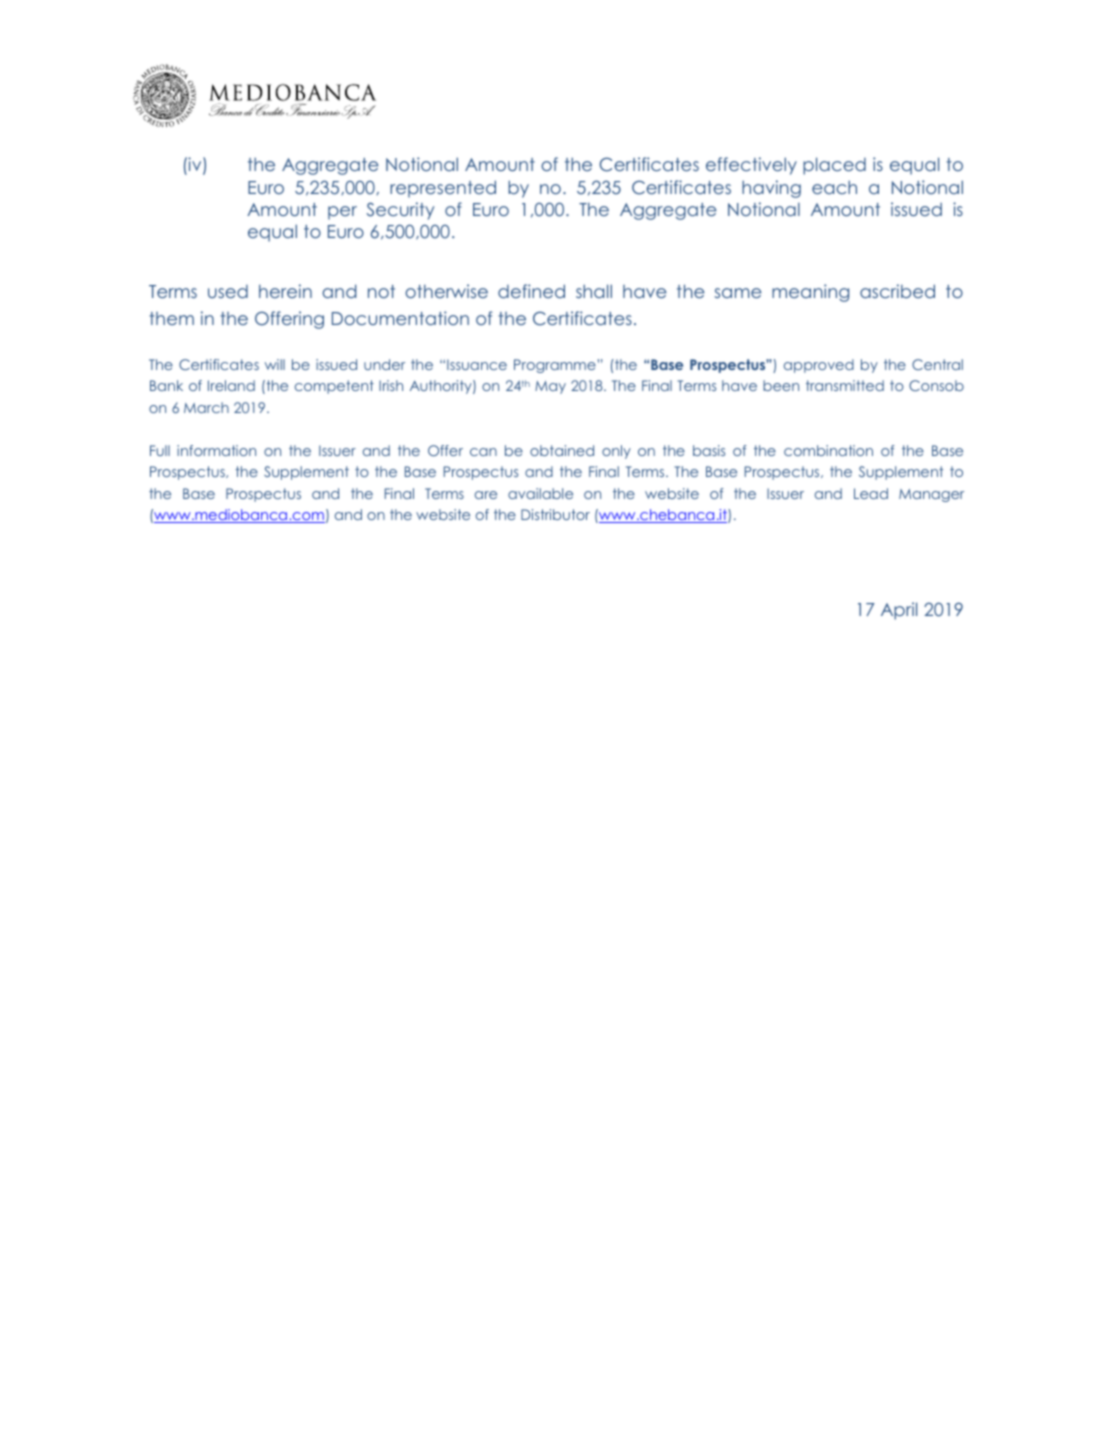 This image has height=1440, width=1113. Describe the element at coordinates (871, 493) in the image. I see `Lead` at that location.
